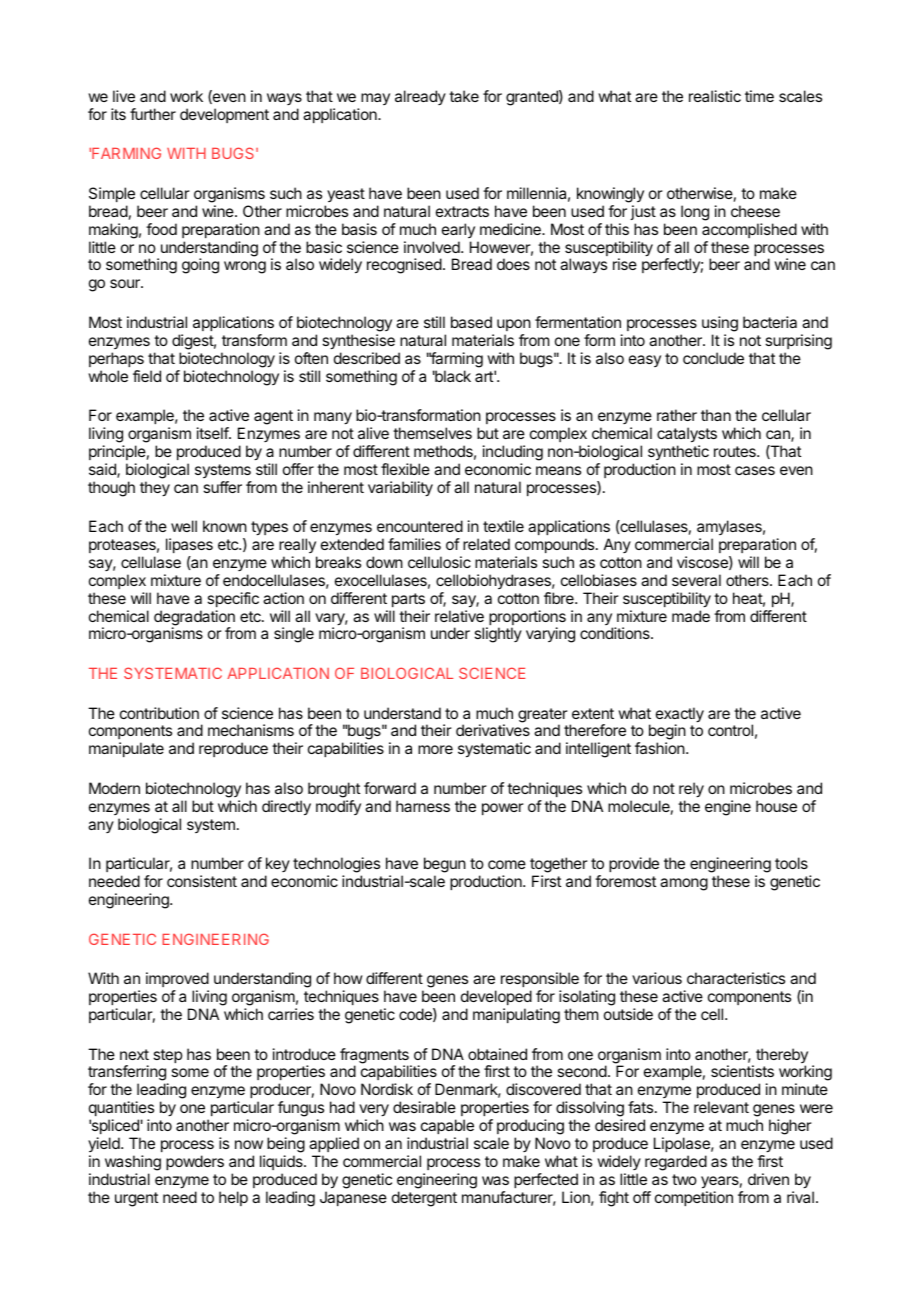 The width and height of the screenshot is (924, 1308). What do you see at coordinates (195, 1162) in the screenshot?
I see `powders` at bounding box center [195, 1162].
